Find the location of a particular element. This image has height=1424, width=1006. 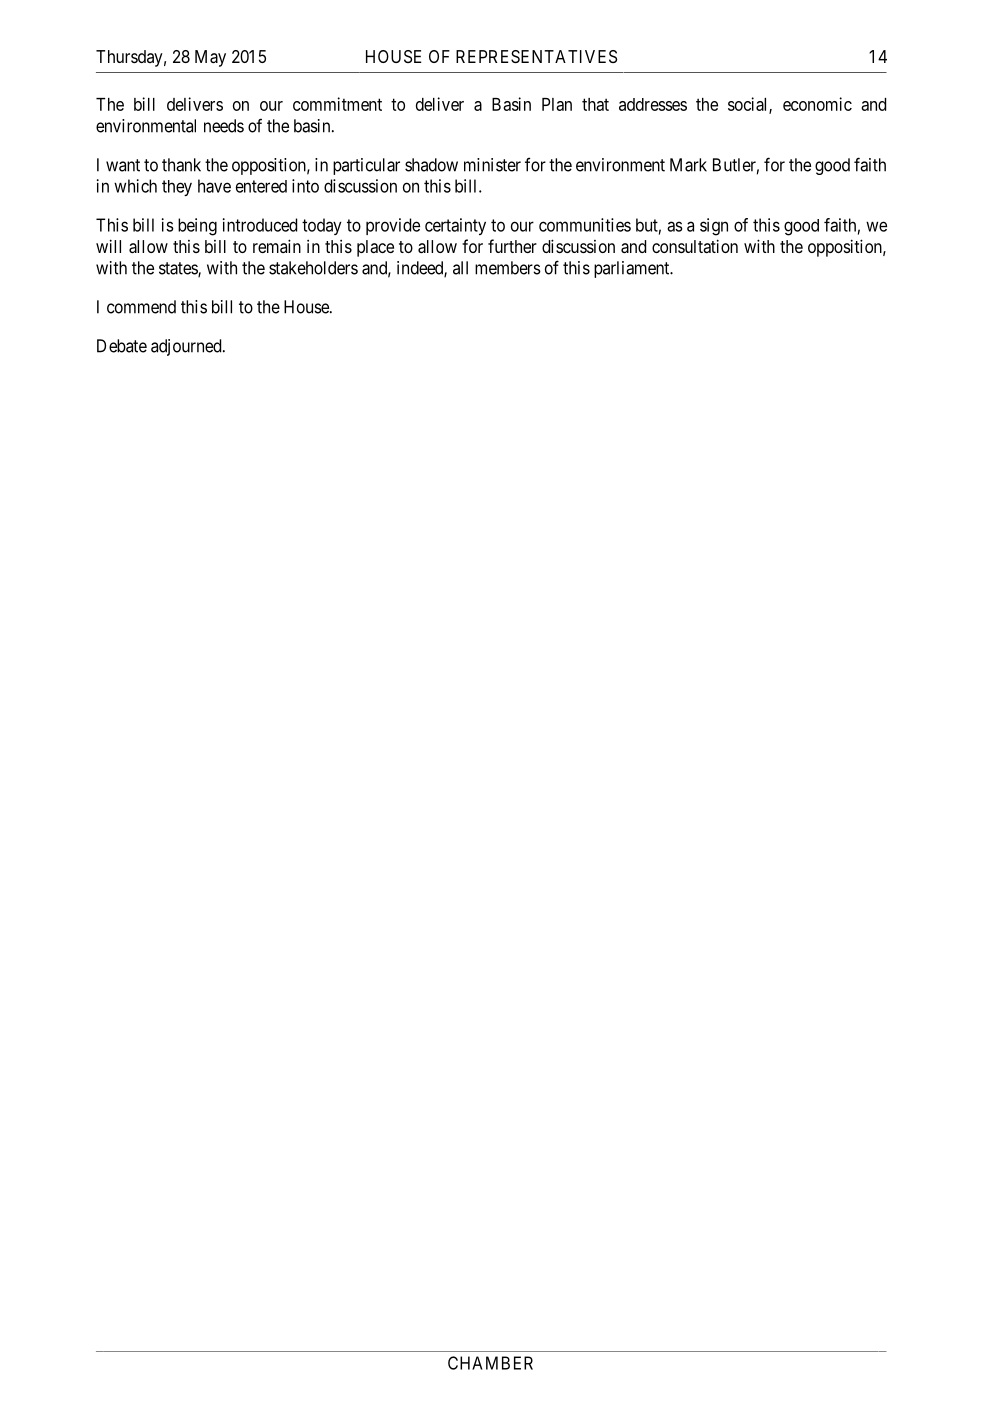

Debate is located at coordinates (122, 346).
